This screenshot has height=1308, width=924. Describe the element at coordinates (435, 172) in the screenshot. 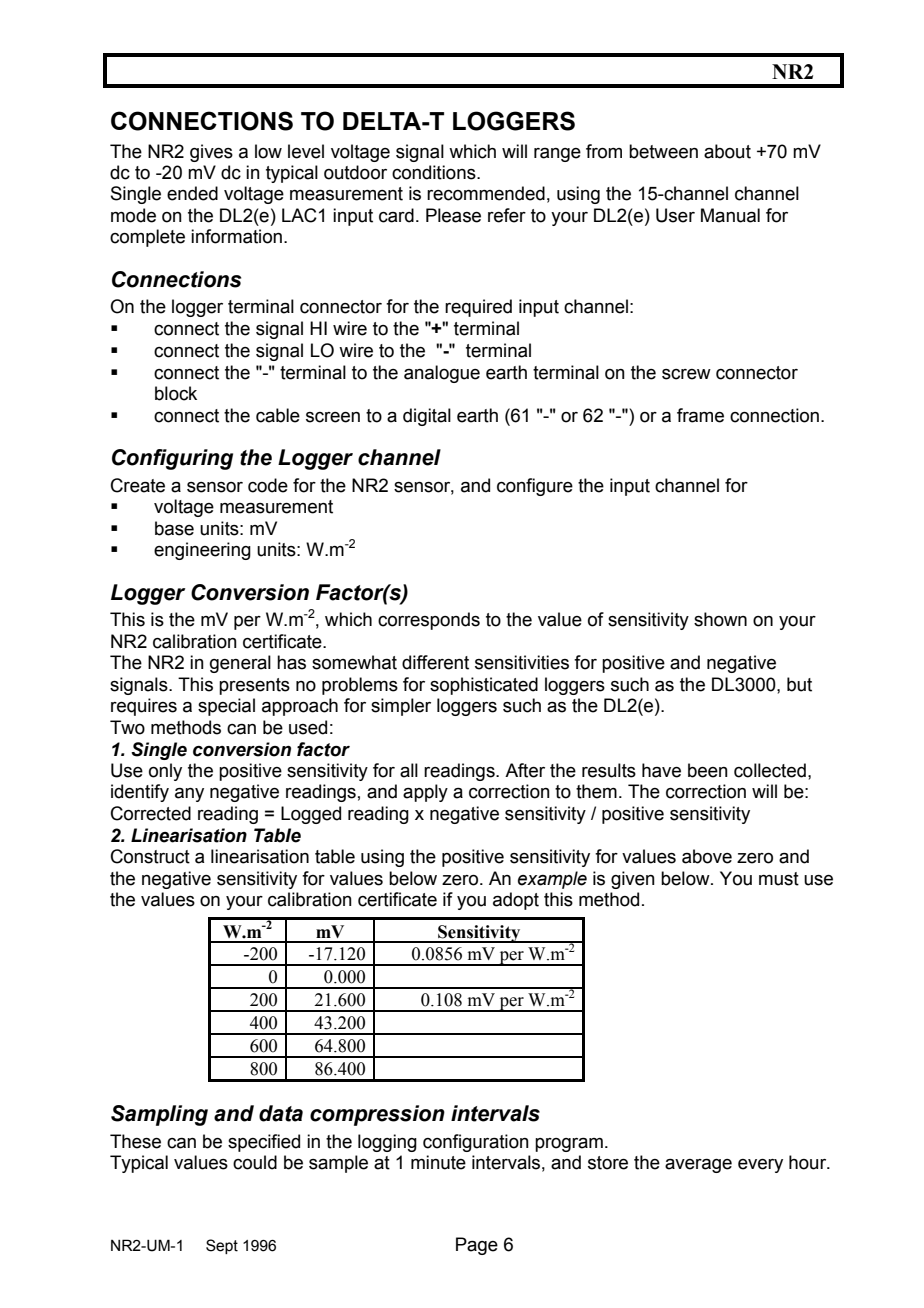

I see `conditions` at that location.
